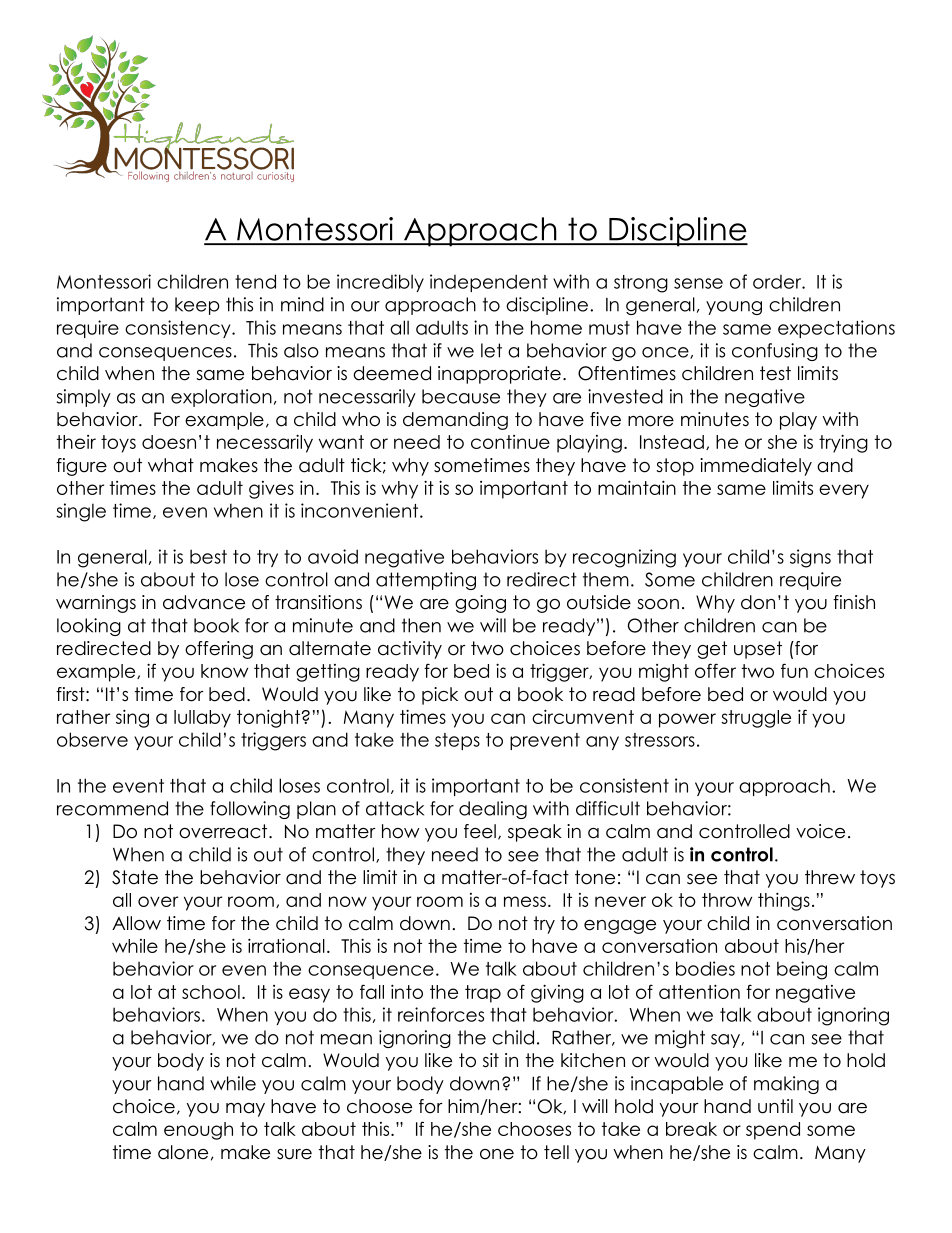 This screenshot has height=1233, width=952. I want to click on observe, so click(92, 739).
